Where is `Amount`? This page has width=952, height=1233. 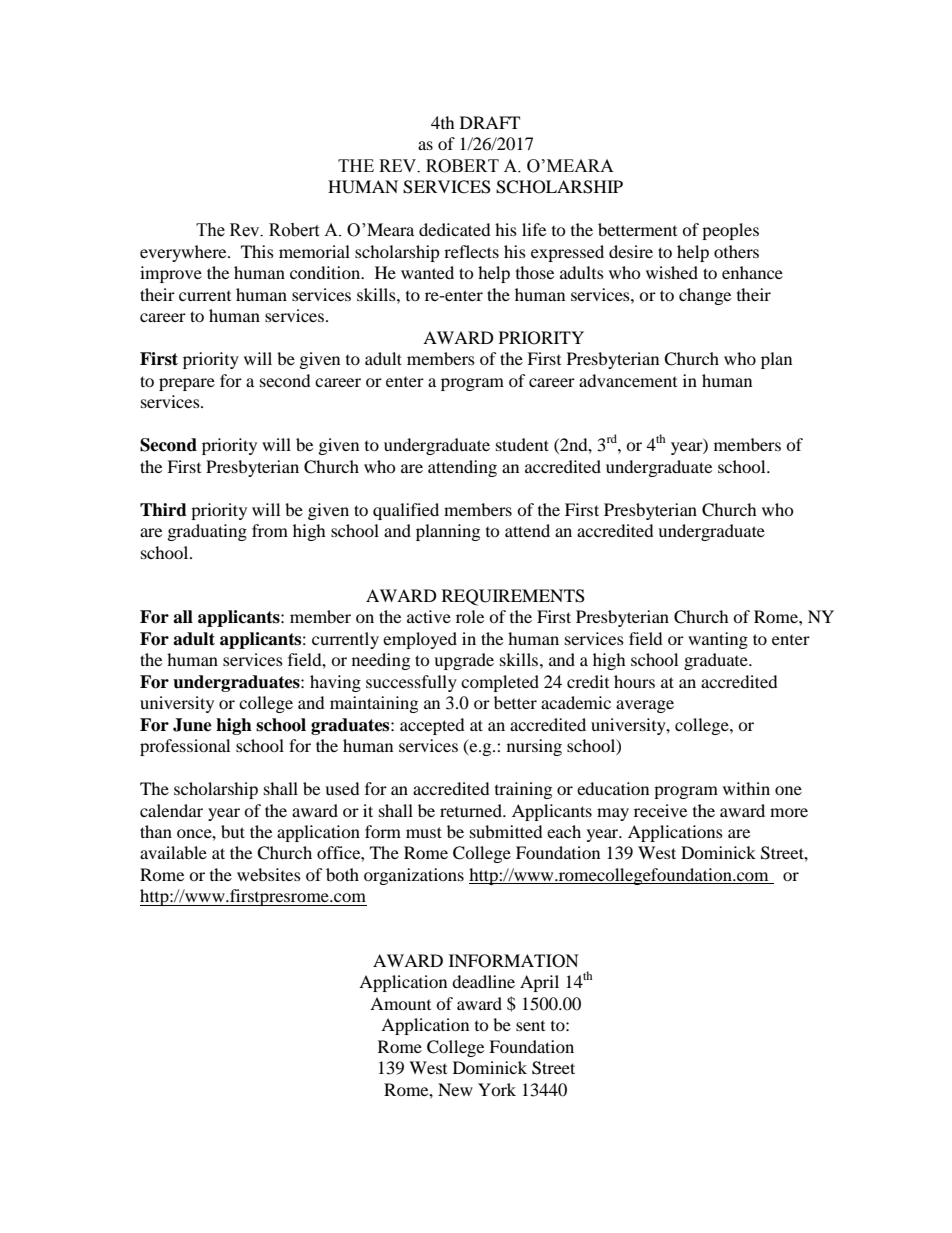 Amount is located at coordinates (400, 1003).
